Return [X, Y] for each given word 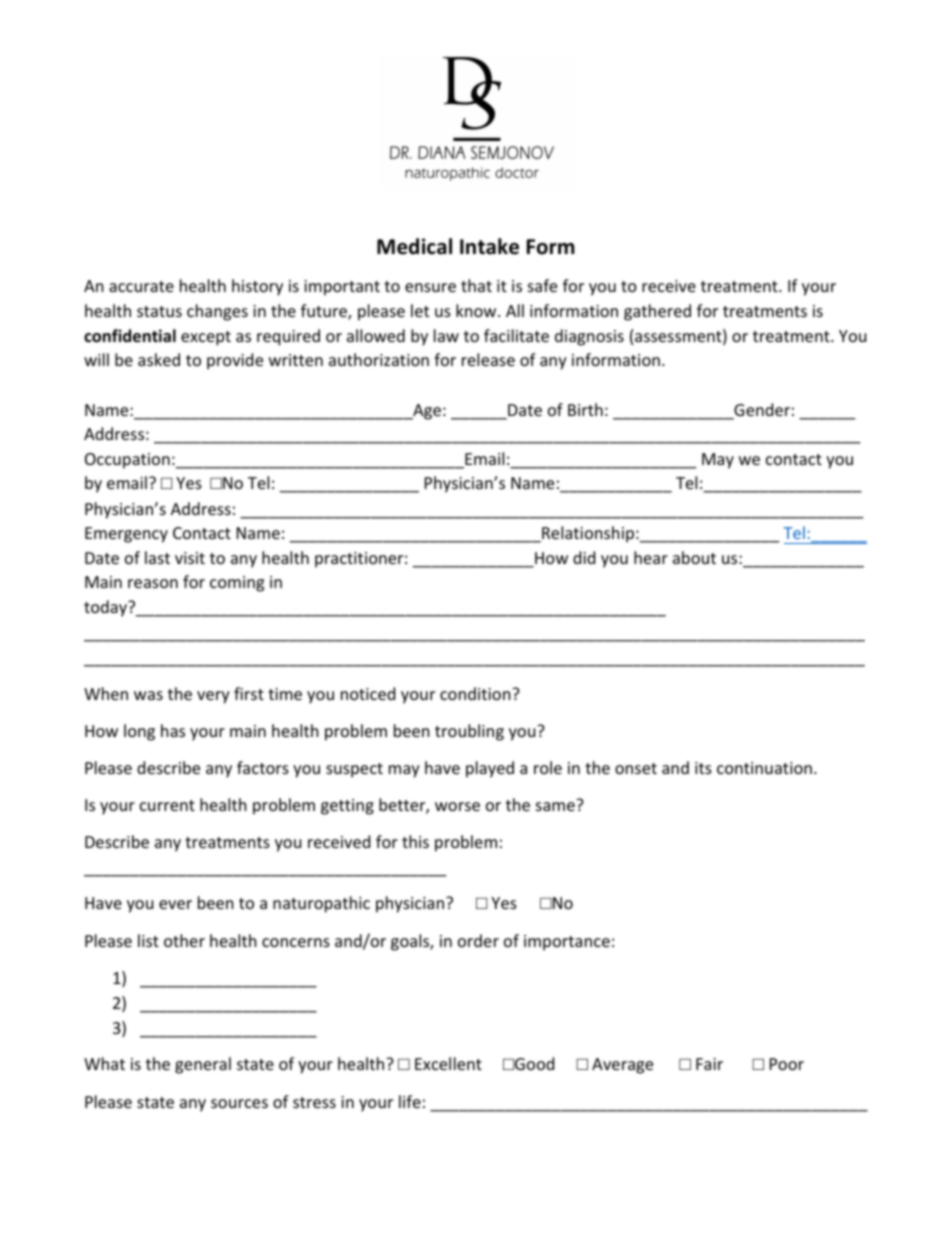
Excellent [448, 1063]
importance [567, 943]
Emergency [126, 535]
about [694, 557]
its [703, 768]
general [203, 1065]
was [148, 695]
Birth [585, 409]
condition [476, 693]
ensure [430, 287]
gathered [657, 312]
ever [175, 904]
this [415, 841]
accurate [141, 286]
